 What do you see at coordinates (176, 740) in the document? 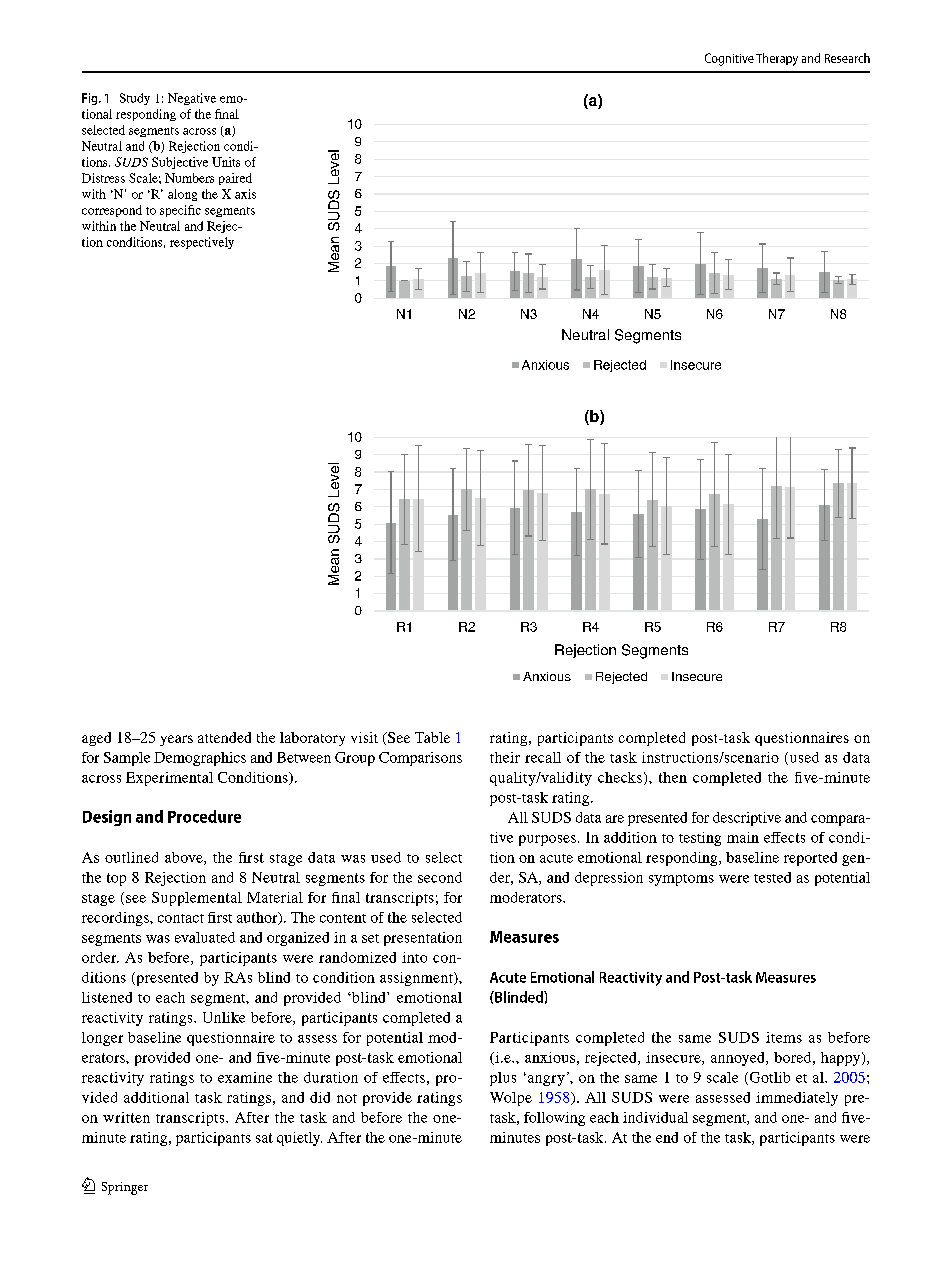
I see `years` at bounding box center [176, 740].
